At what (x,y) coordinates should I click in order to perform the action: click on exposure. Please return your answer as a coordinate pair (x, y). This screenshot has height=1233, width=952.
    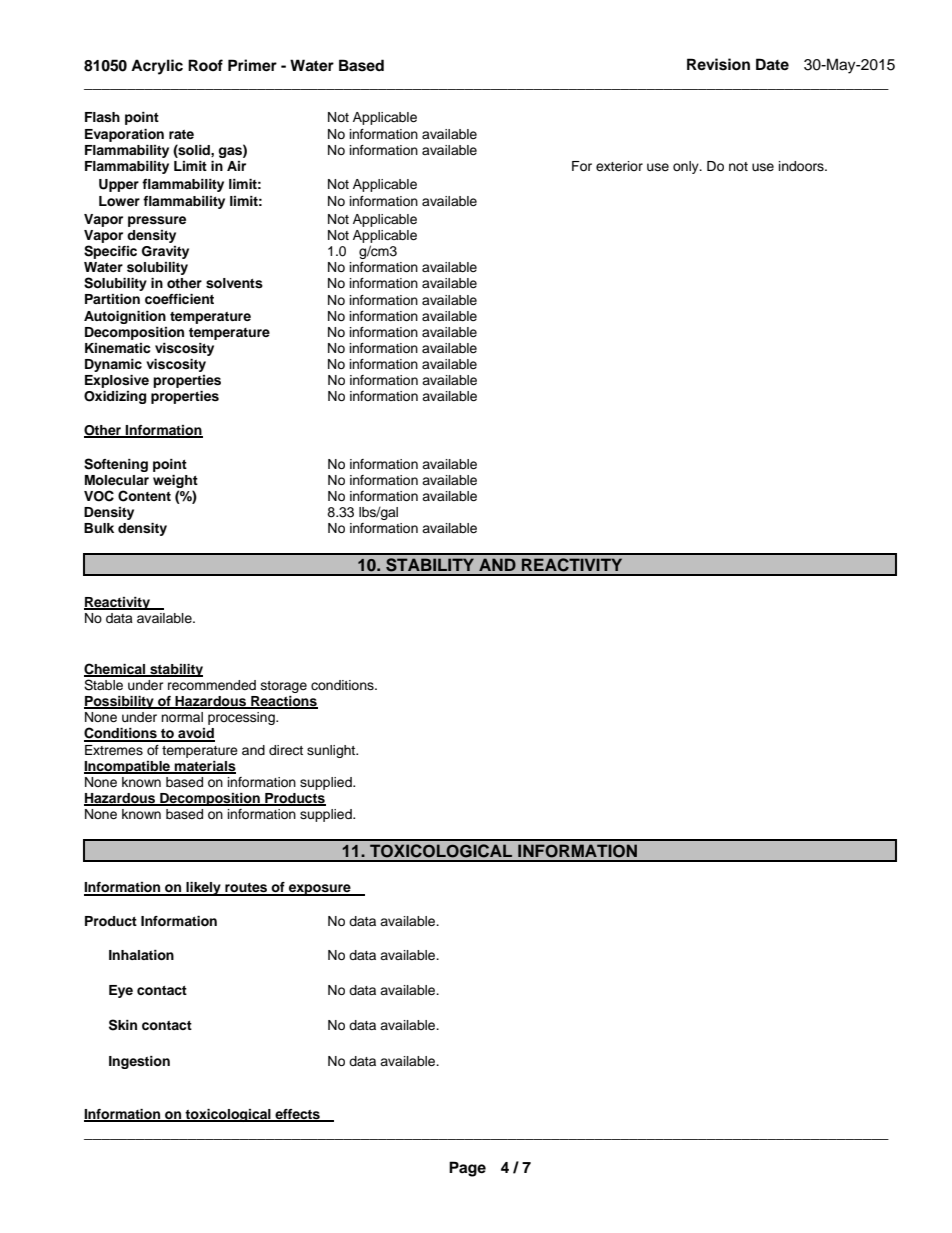
    Looking at the image, I should click on (320, 890).
